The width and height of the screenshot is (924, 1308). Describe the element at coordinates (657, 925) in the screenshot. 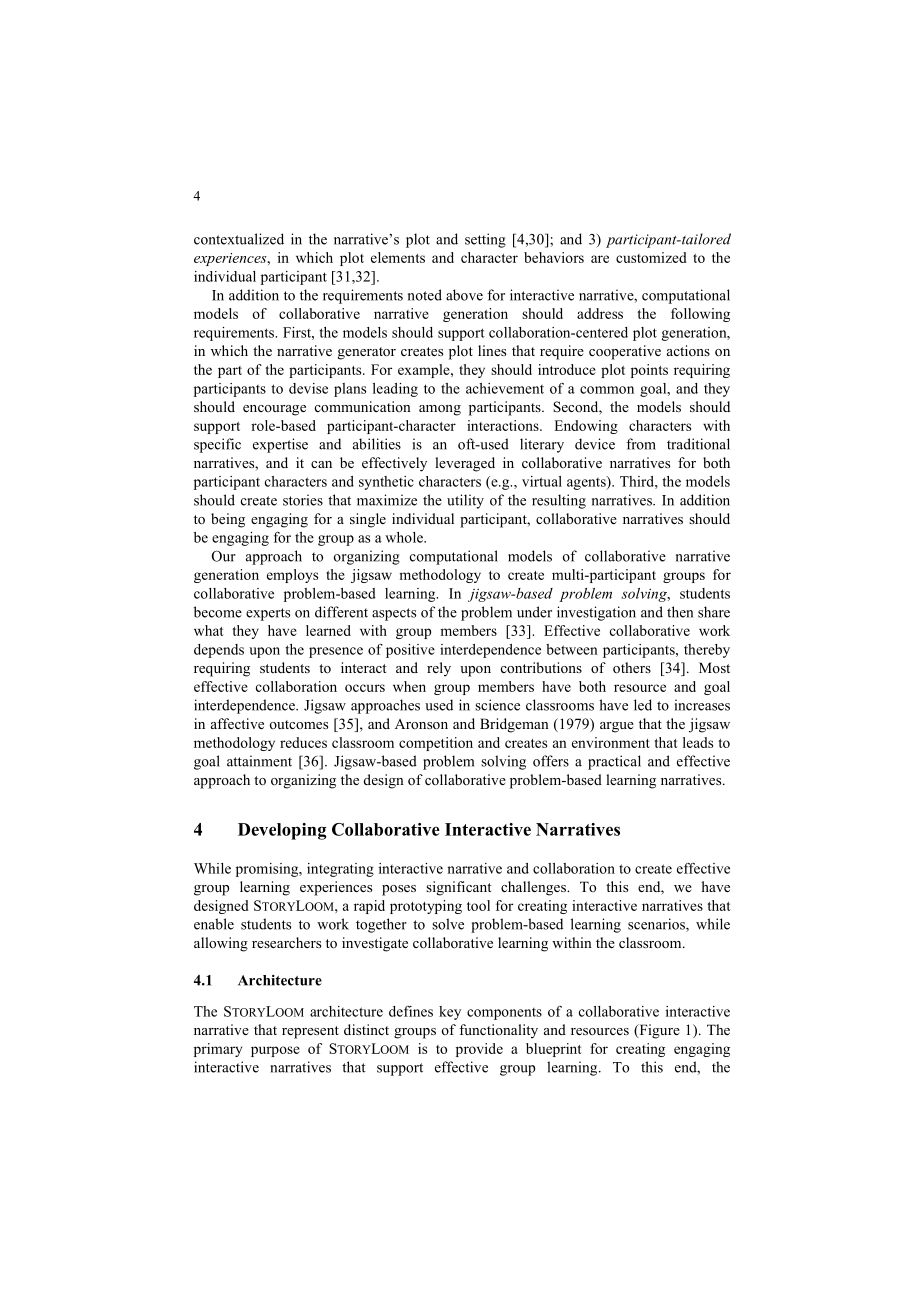

I see `scenarios` at that location.
